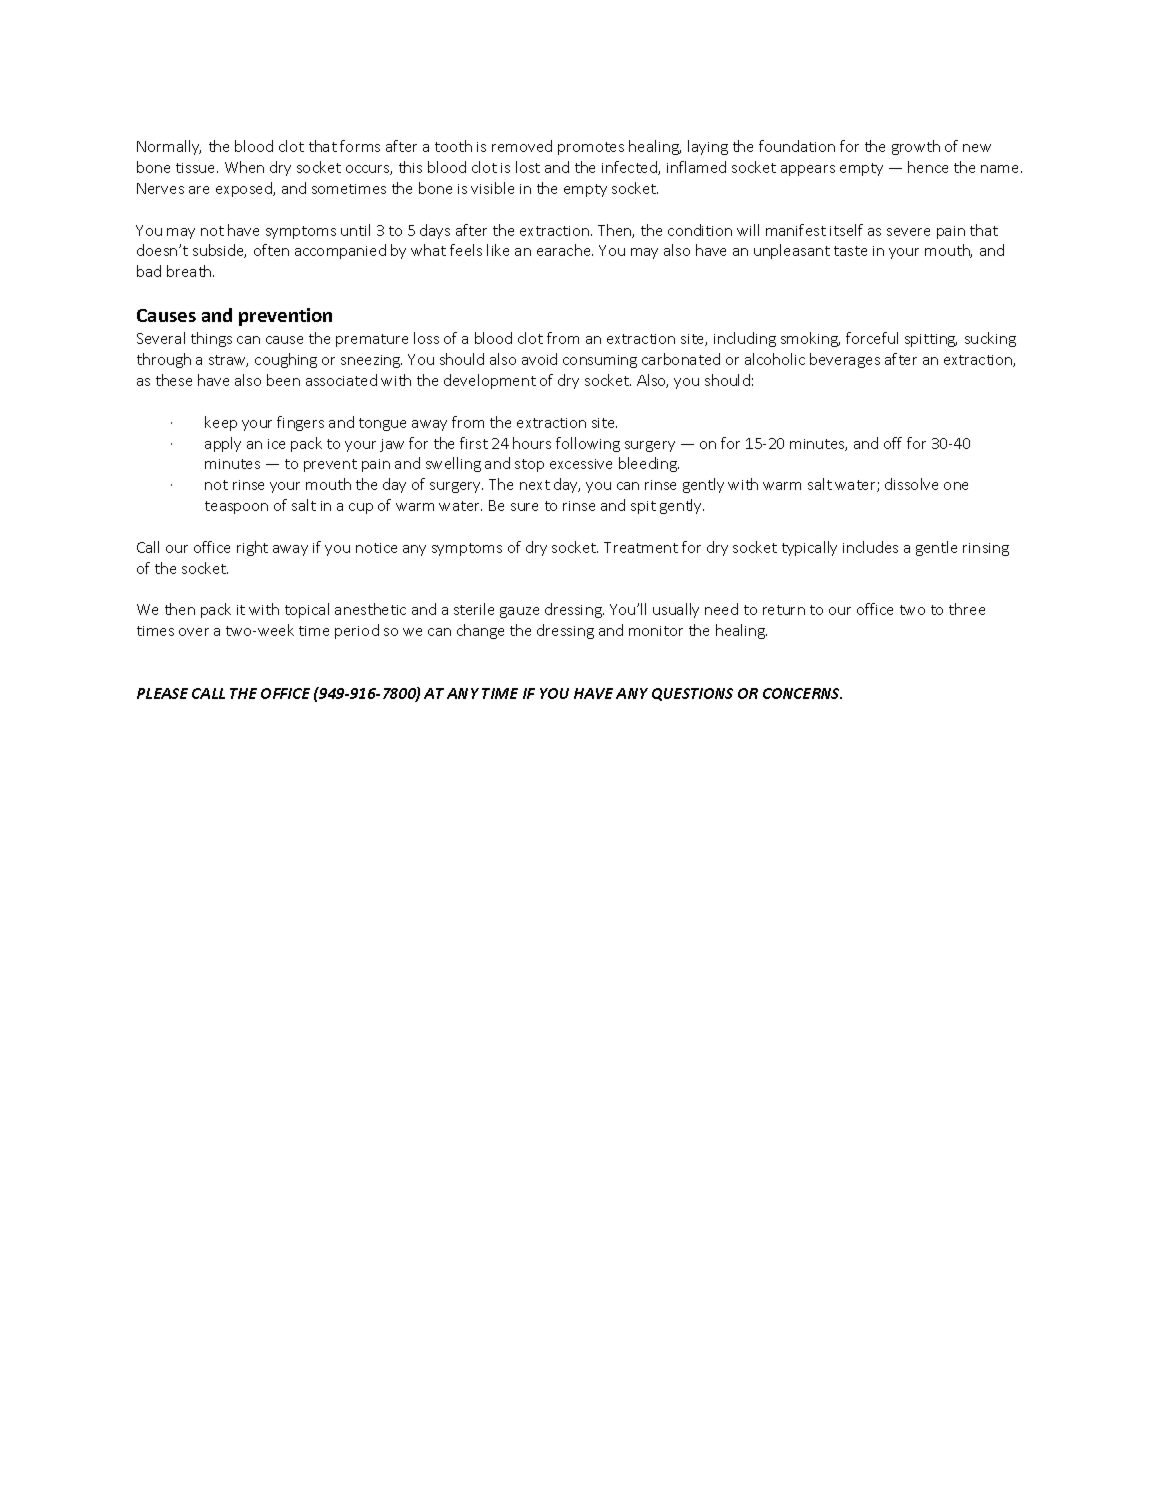 This document has width=1161, height=1502. What do you see at coordinates (845, 360) in the document?
I see `beverages` at bounding box center [845, 360].
